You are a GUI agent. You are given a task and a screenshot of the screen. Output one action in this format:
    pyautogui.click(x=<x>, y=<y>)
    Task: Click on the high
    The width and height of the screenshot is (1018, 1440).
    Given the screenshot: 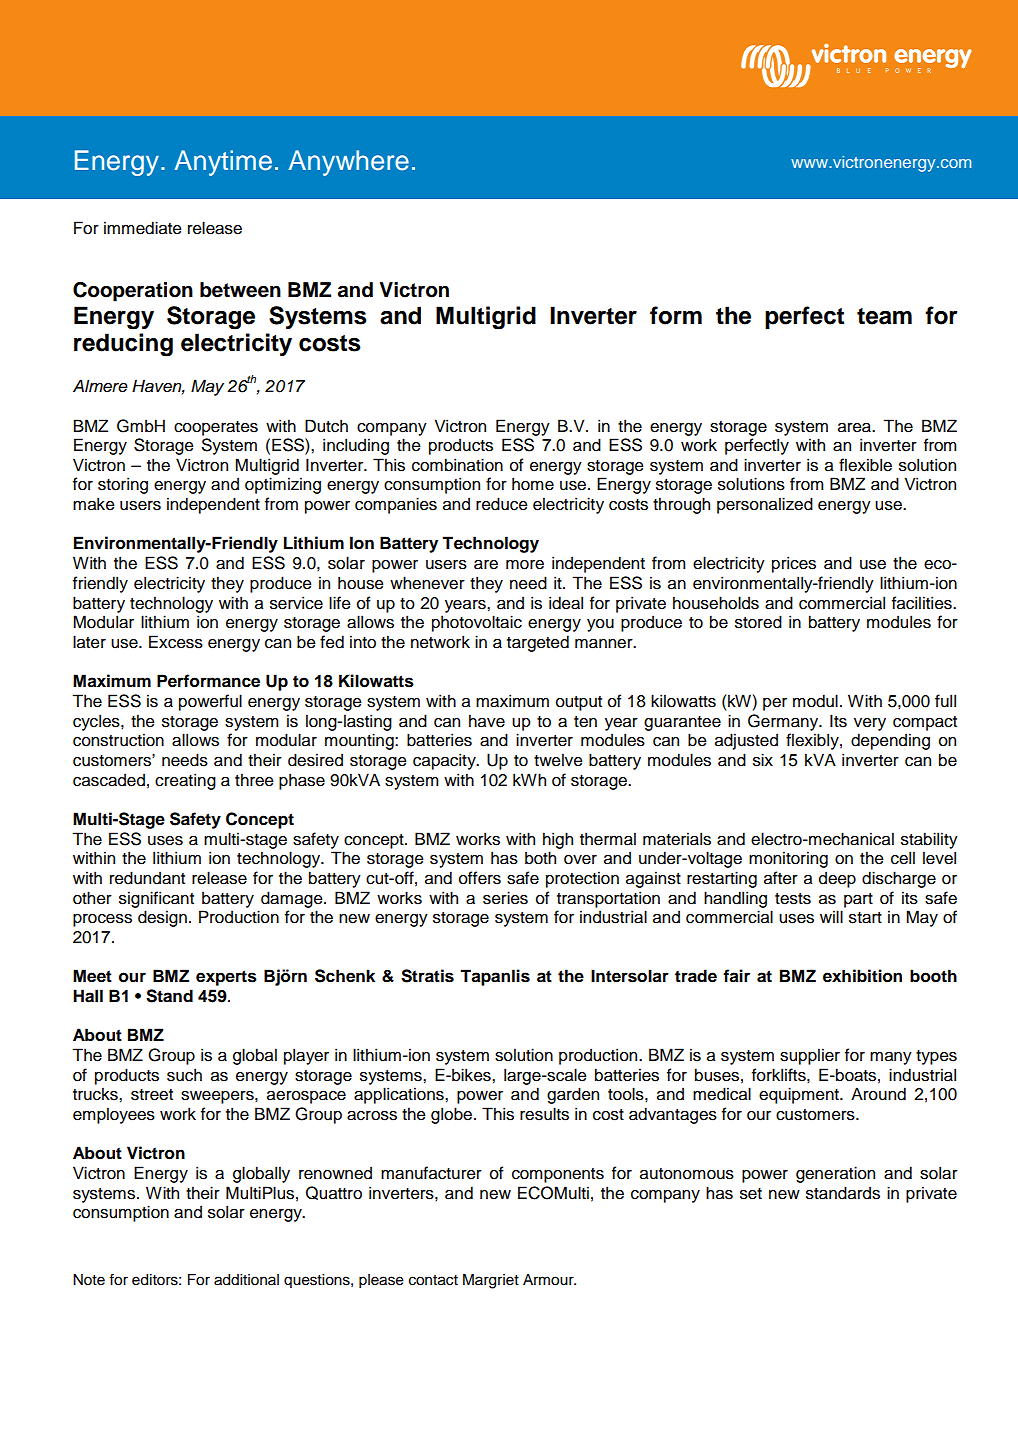 What is the action you would take?
    pyautogui.click(x=558, y=840)
